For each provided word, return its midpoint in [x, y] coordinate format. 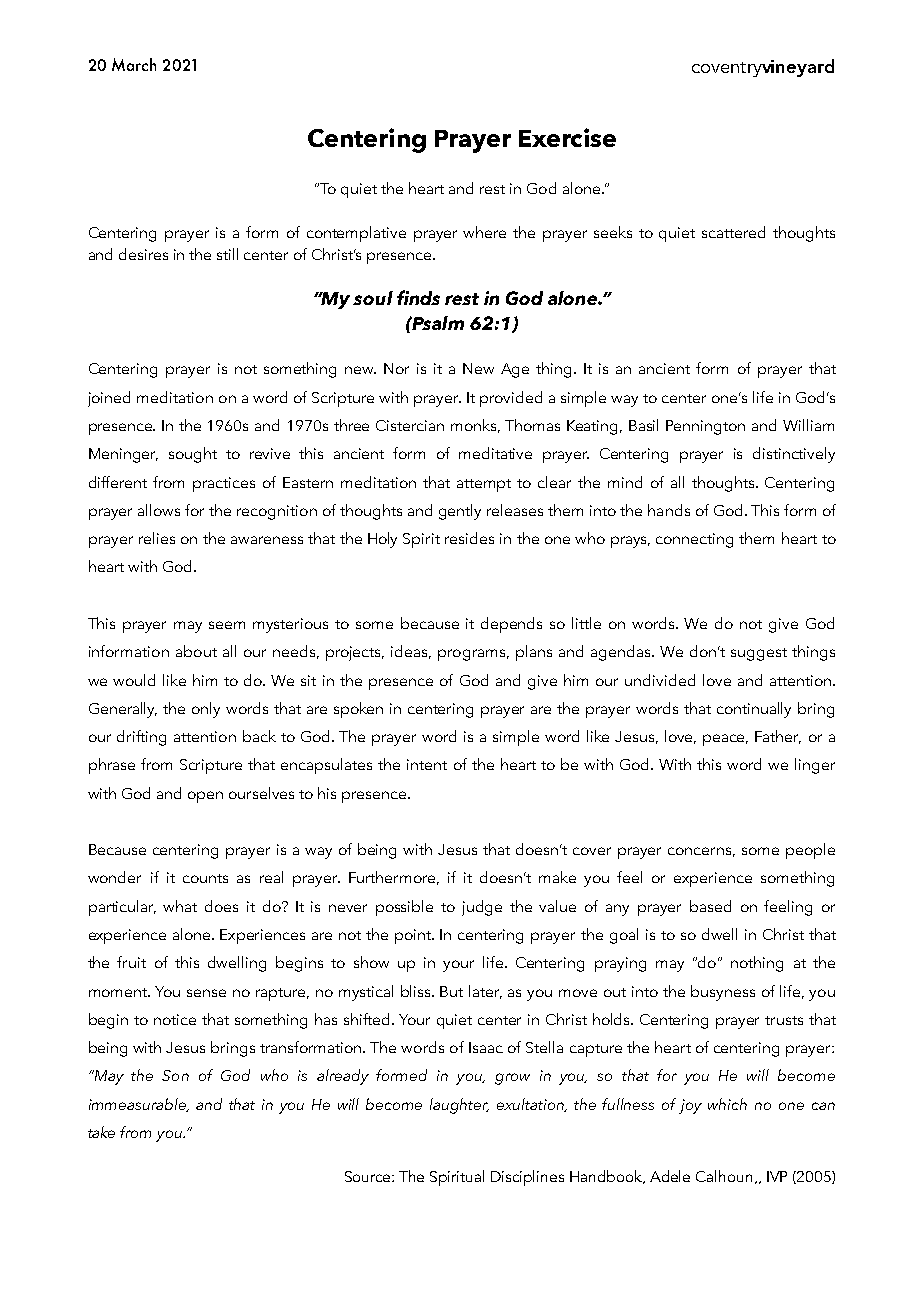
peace [725, 740]
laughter [459, 1106]
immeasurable [139, 1105]
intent [427, 764]
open [205, 797]
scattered [733, 232]
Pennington [705, 427]
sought [193, 455]
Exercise [567, 137]
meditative [495, 453]
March [134, 64]
